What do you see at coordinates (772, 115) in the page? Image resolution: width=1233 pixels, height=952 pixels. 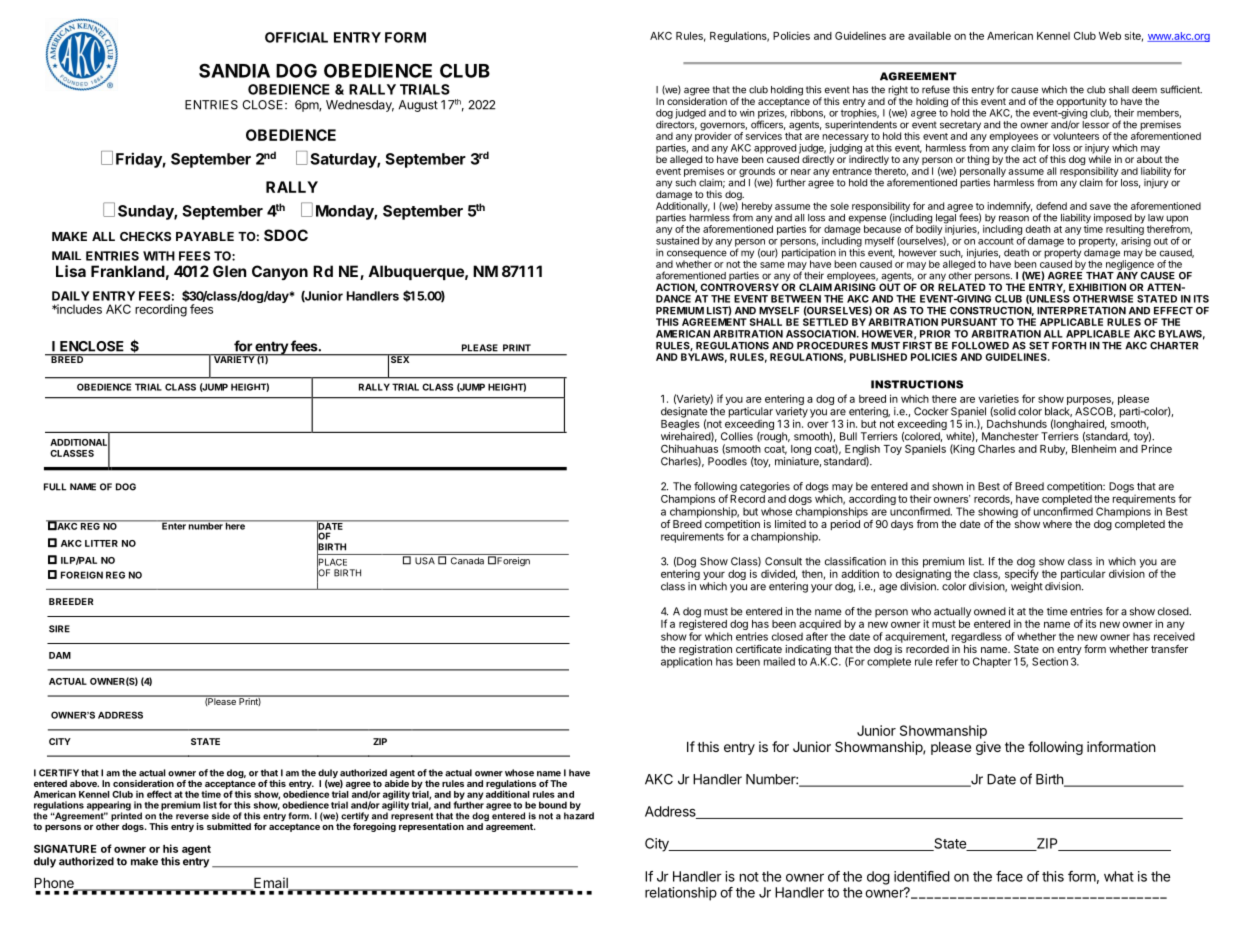 I see `prizes` at bounding box center [772, 115].
